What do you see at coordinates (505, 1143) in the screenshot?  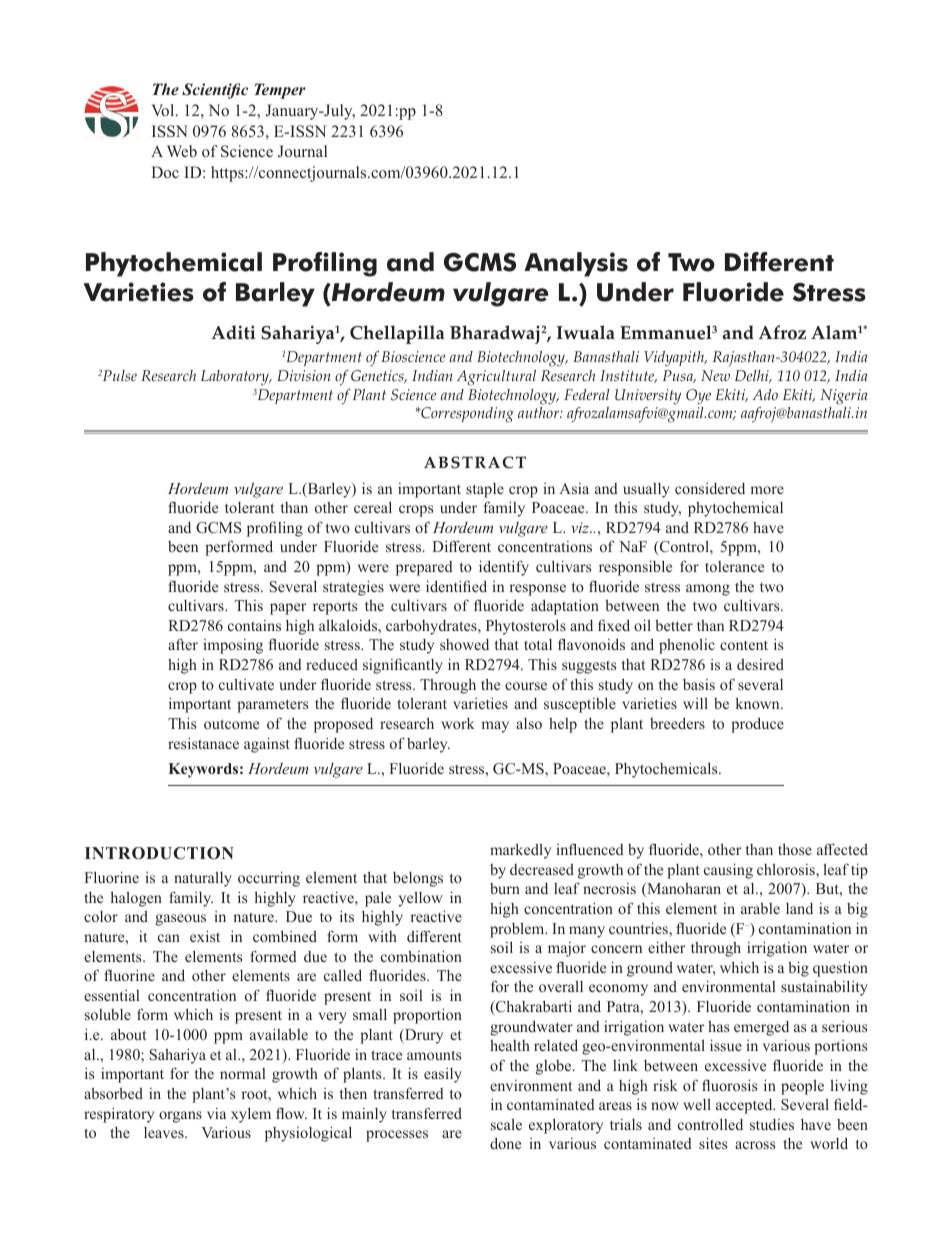 I see `done` at bounding box center [505, 1143].
